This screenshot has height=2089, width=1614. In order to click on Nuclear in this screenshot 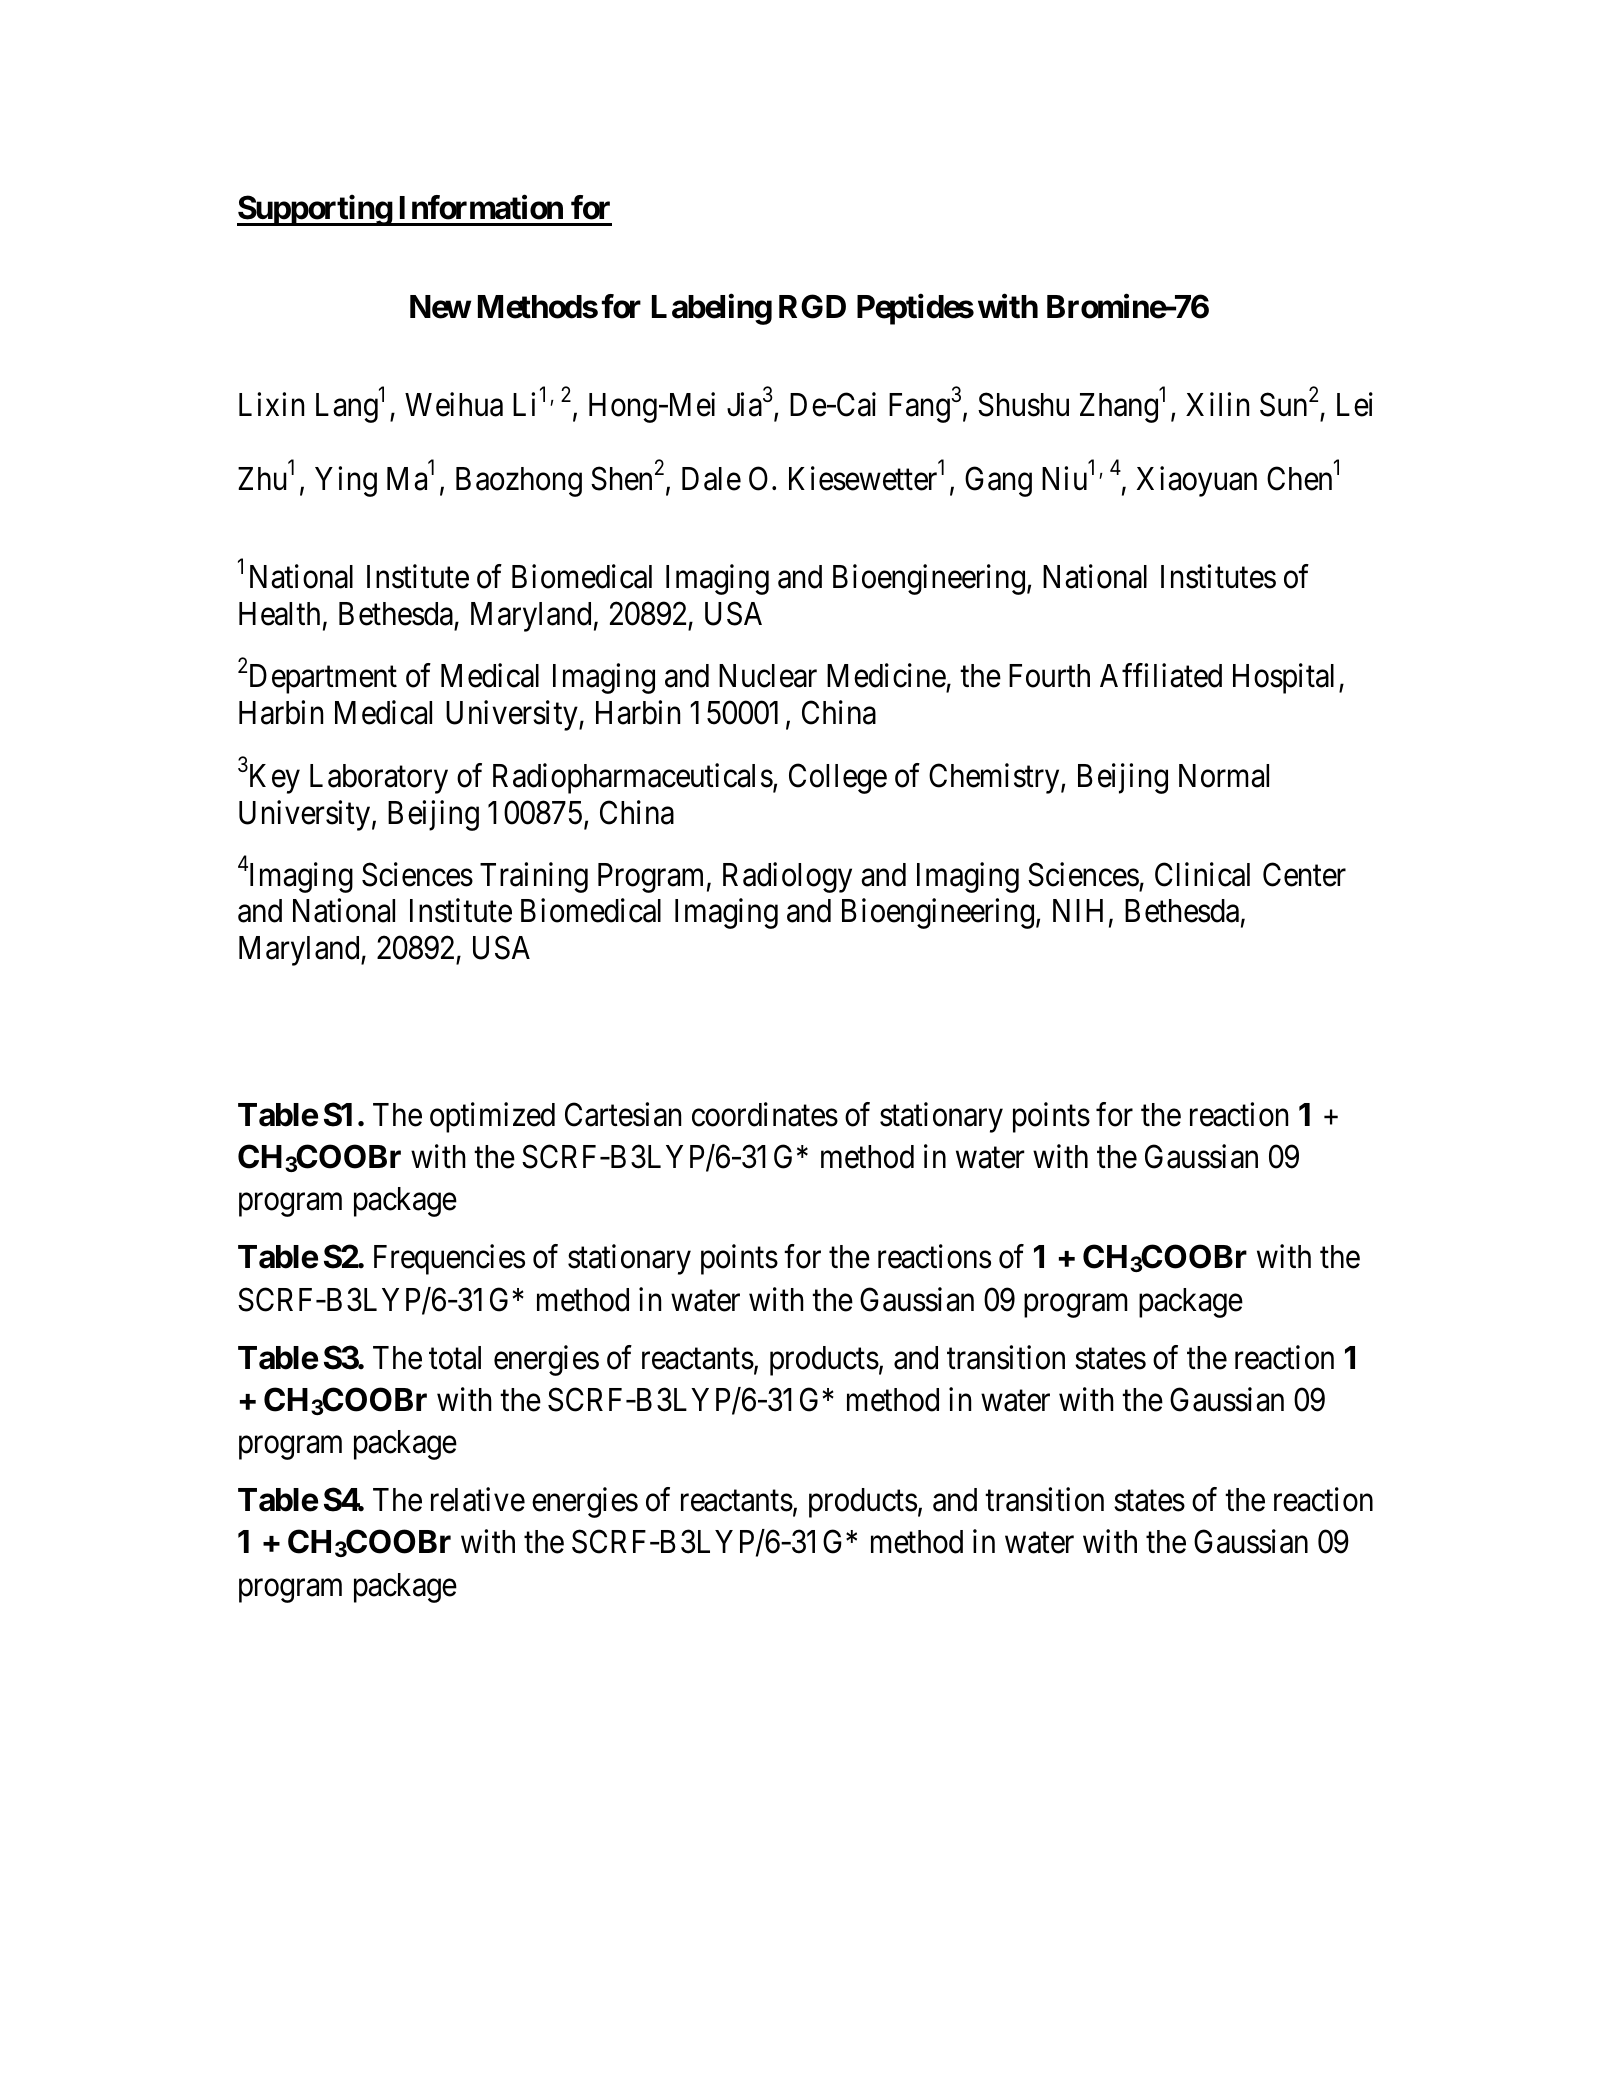, I will do `click(768, 676)`.
